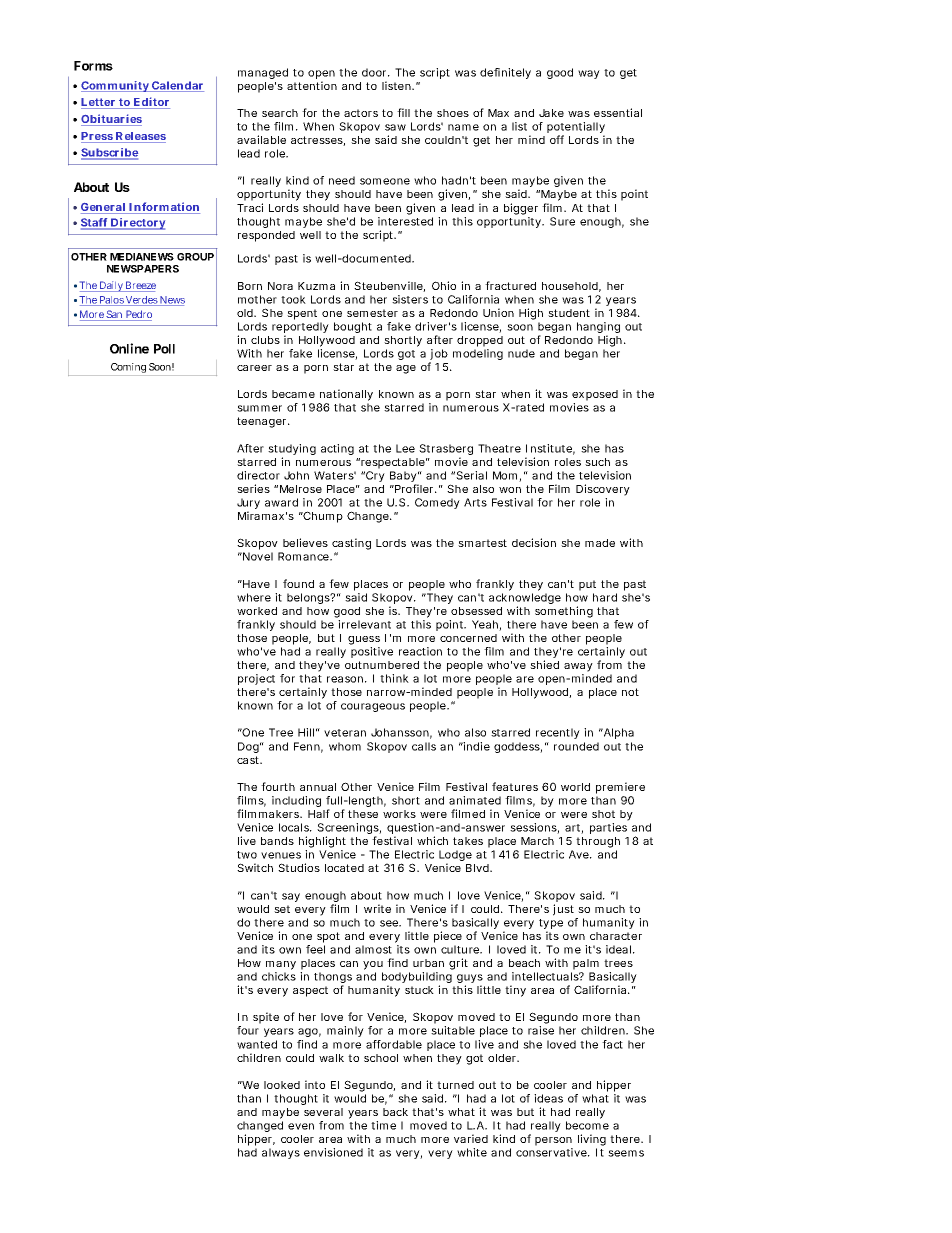 This document has width=952, height=1233. I want to click on student, so click(569, 313).
